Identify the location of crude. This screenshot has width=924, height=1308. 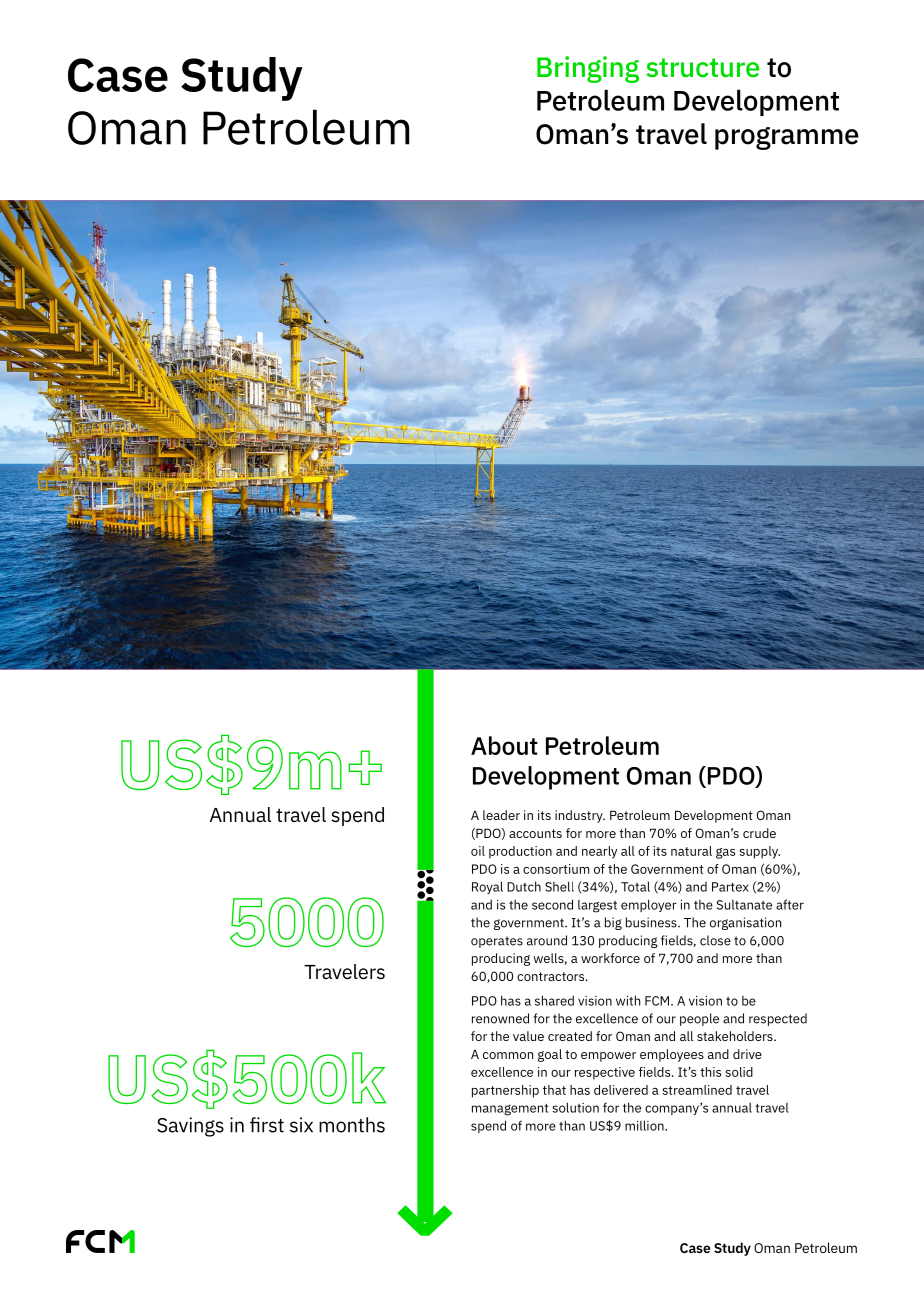
(759, 833).
